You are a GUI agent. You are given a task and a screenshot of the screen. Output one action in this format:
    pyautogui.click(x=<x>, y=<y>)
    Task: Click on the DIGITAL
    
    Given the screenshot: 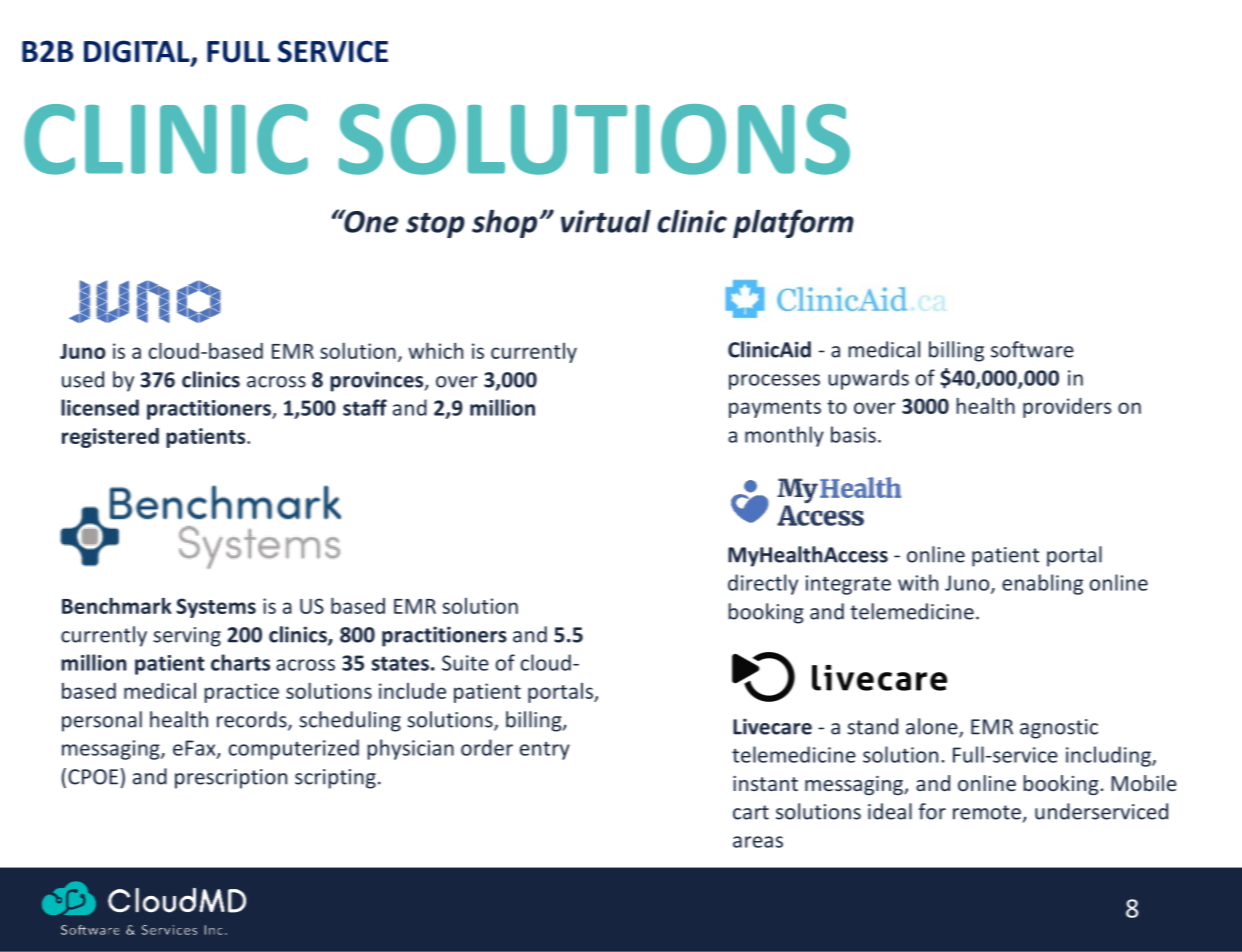 What is the action you would take?
    pyautogui.click(x=138, y=52)
